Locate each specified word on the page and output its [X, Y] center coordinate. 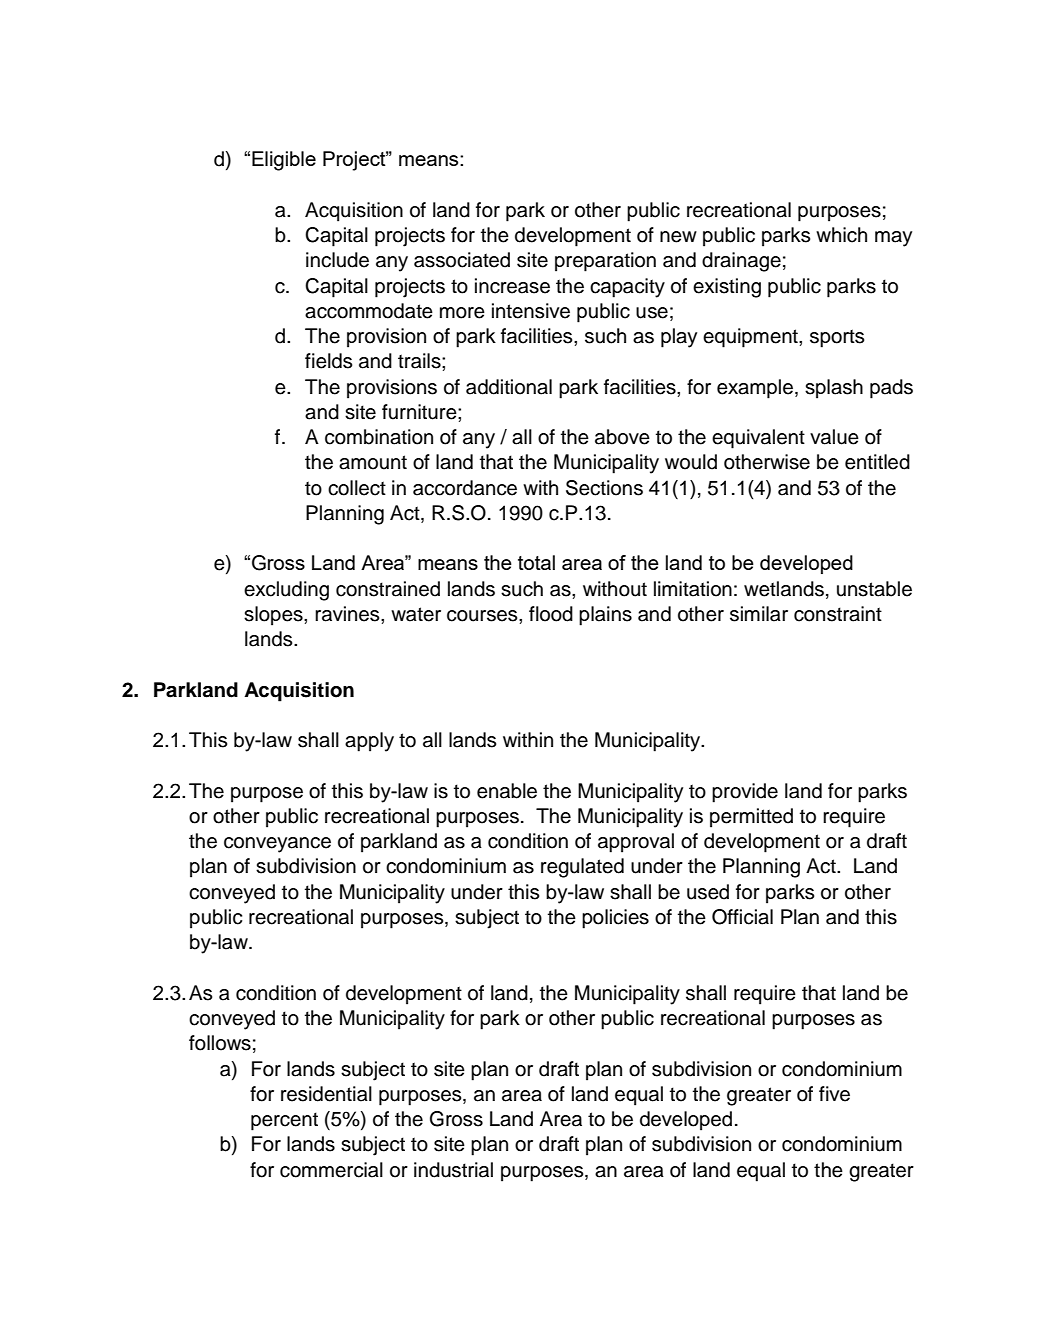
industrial [453, 1170]
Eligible [284, 161]
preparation [605, 262]
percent [284, 1121]
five [834, 1094]
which [841, 235]
